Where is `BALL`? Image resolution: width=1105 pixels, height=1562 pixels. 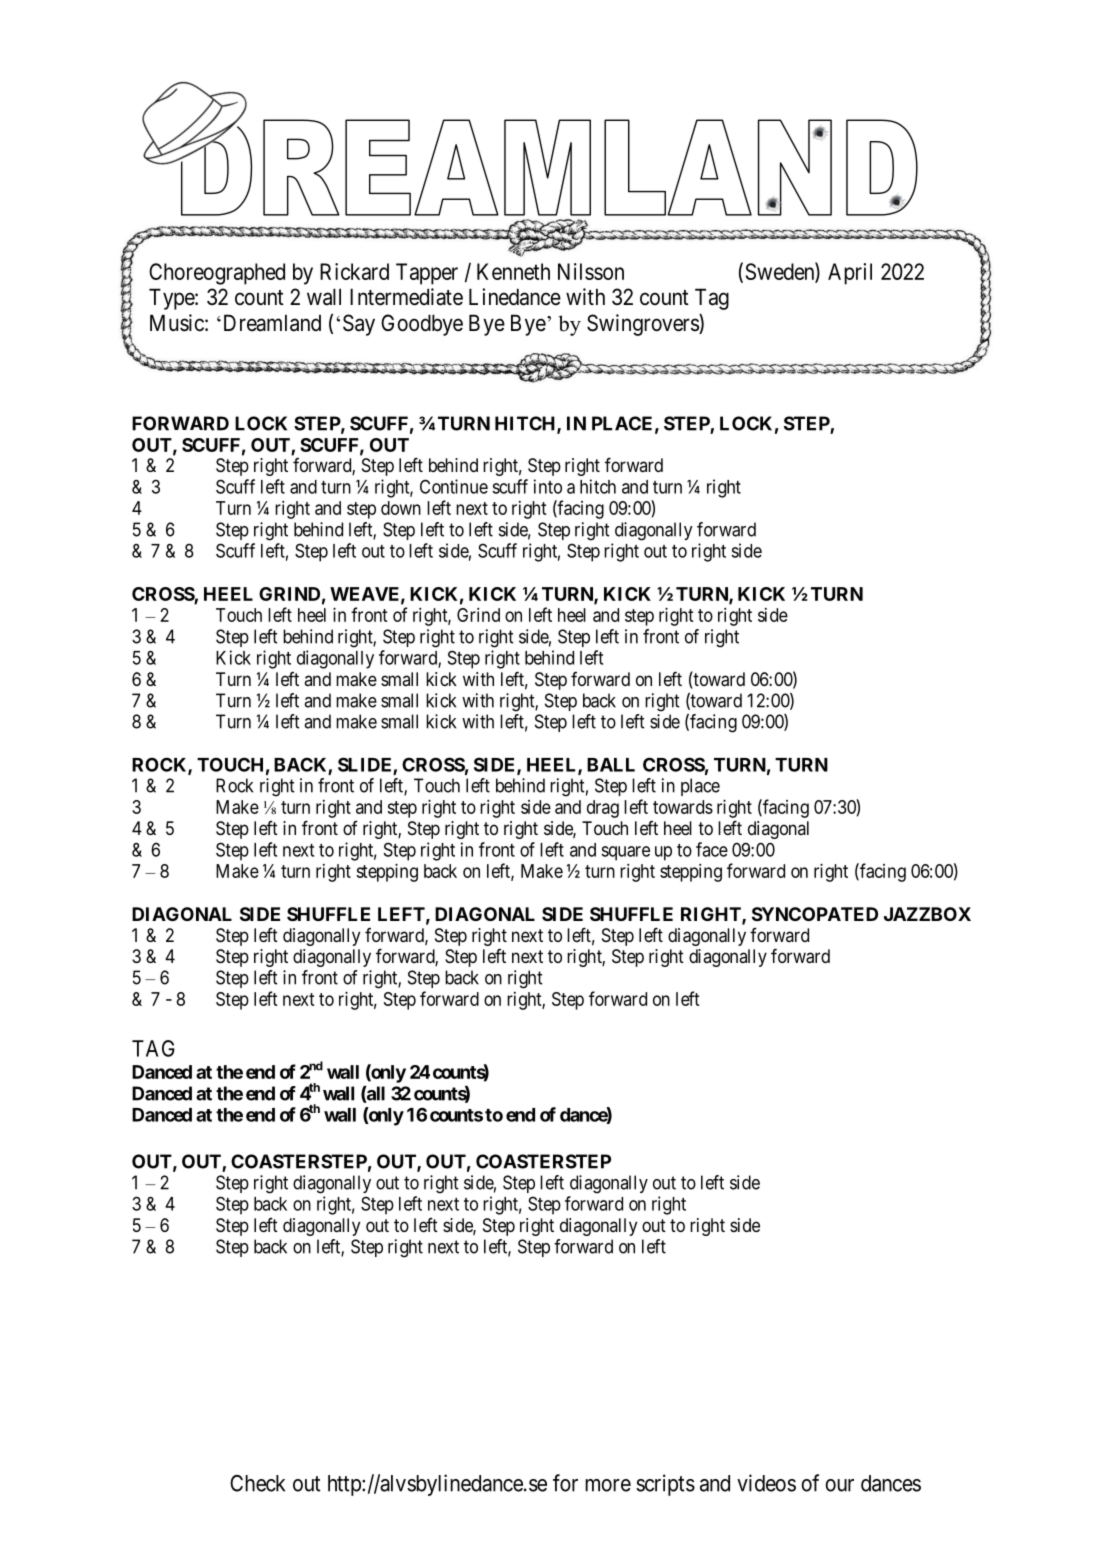 BALL is located at coordinates (611, 765).
